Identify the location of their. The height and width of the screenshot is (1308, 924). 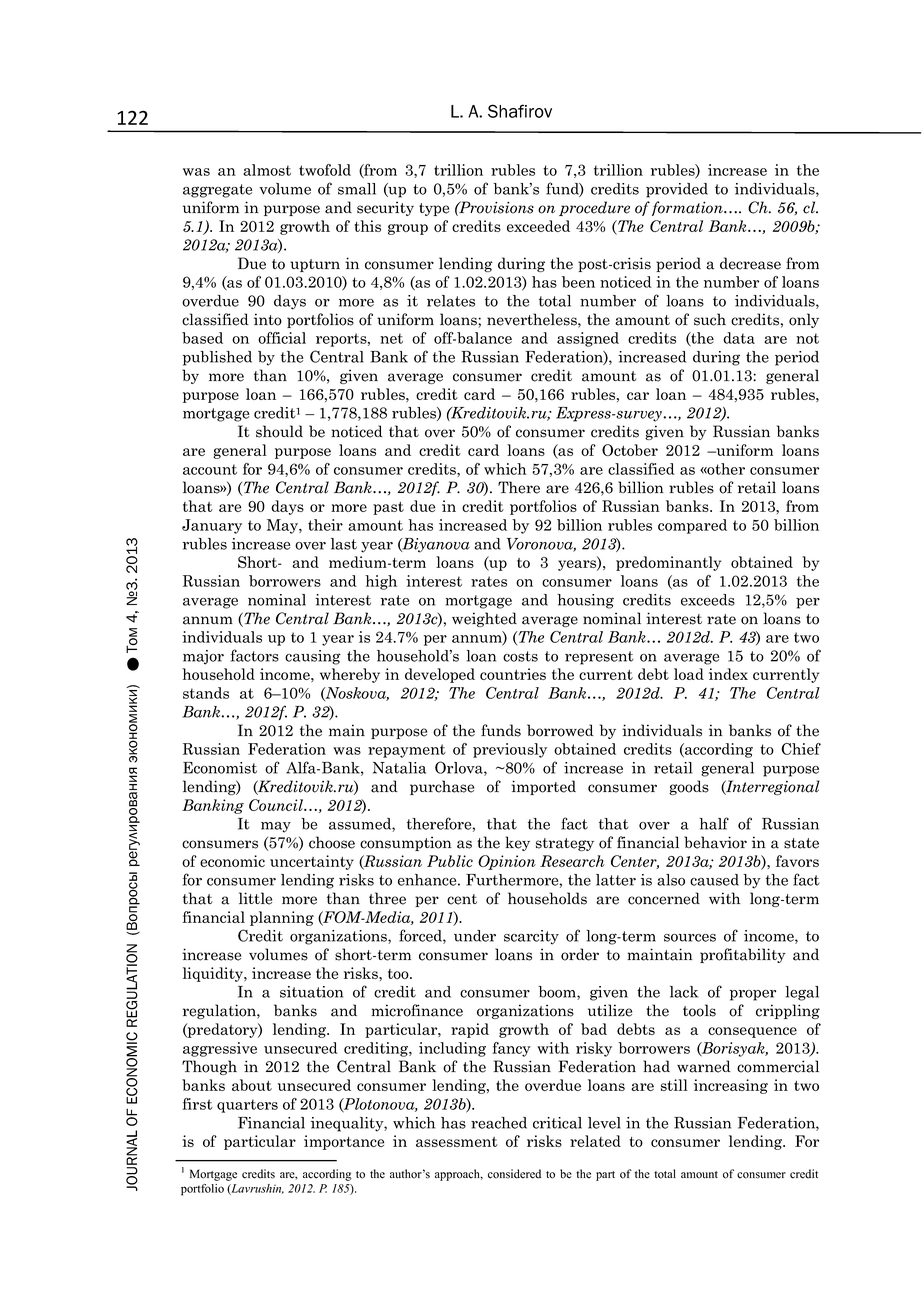
(325, 525).
